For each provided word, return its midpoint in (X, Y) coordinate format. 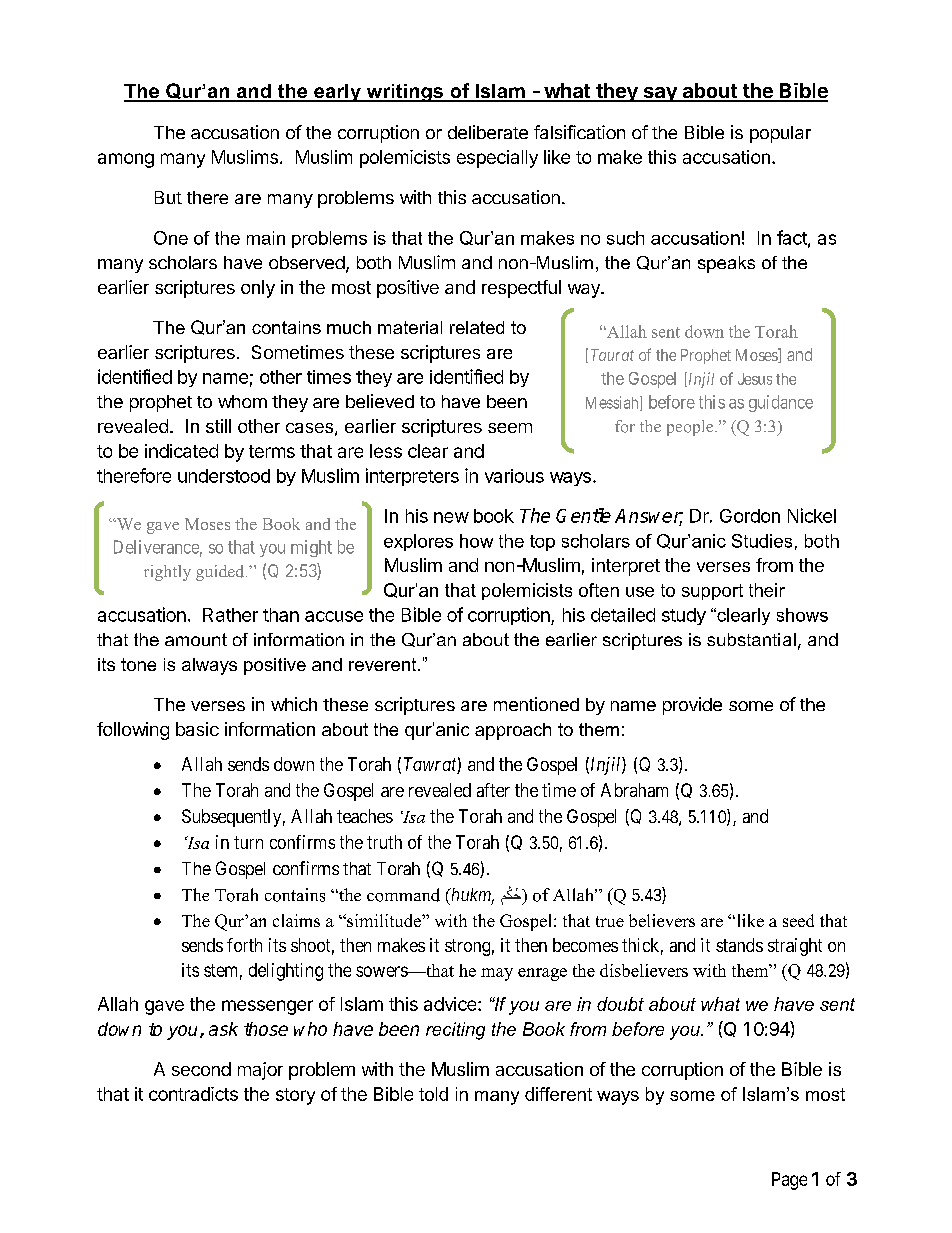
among (126, 160)
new (451, 517)
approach (513, 731)
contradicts (193, 1094)
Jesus (755, 379)
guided (221, 573)
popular (780, 134)
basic (197, 729)
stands (739, 945)
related (477, 327)
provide (692, 706)
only (258, 289)
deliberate (488, 132)
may (497, 974)
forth (244, 945)
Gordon (750, 516)
